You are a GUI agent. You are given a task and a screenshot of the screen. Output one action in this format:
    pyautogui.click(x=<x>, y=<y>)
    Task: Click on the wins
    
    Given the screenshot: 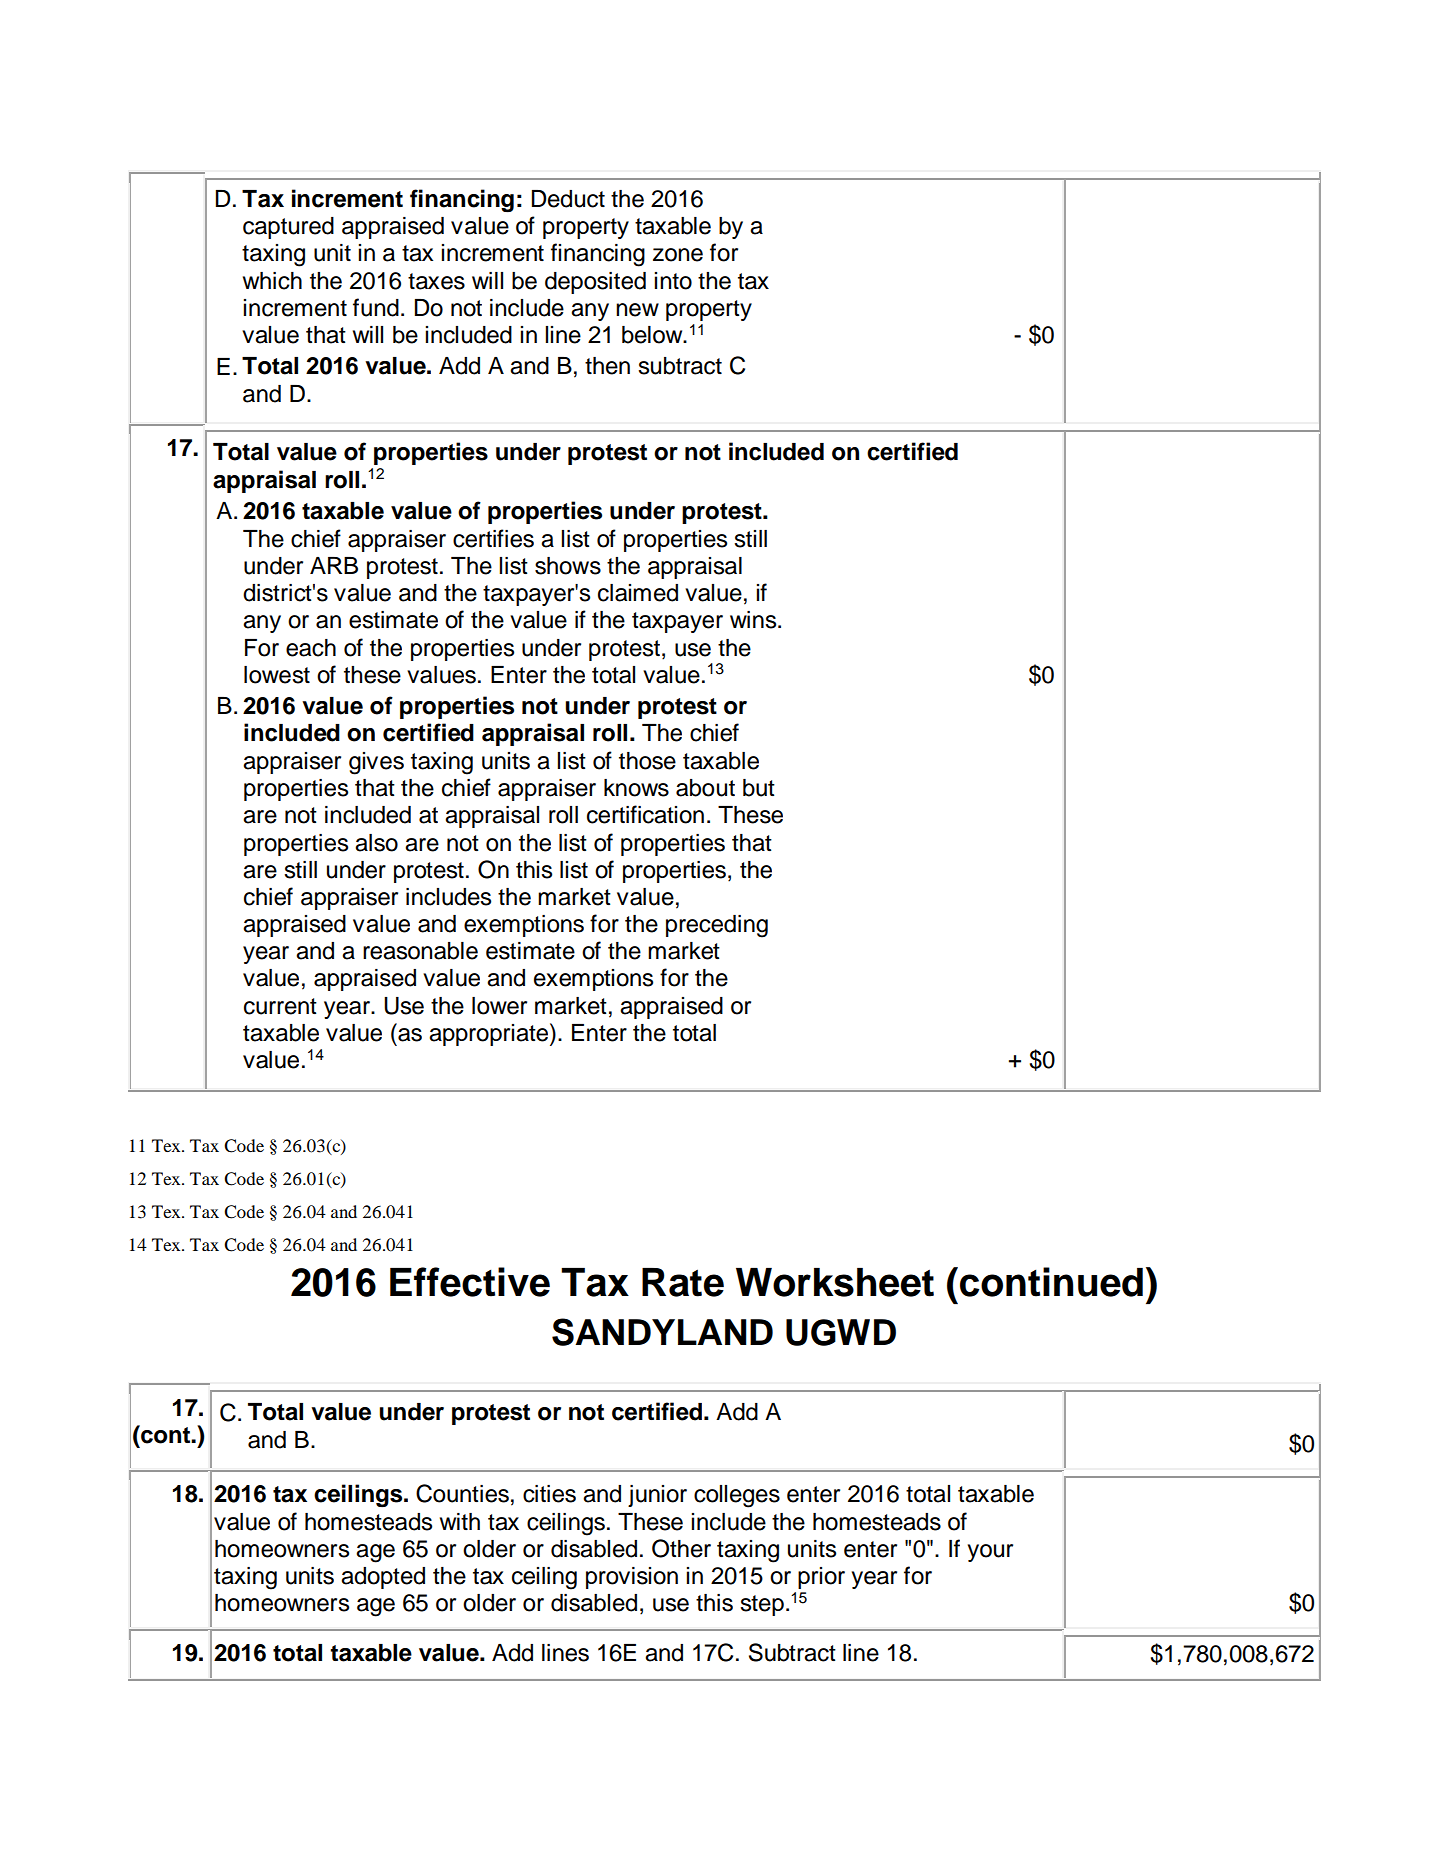 What is the action you would take?
    pyautogui.click(x=754, y=620)
